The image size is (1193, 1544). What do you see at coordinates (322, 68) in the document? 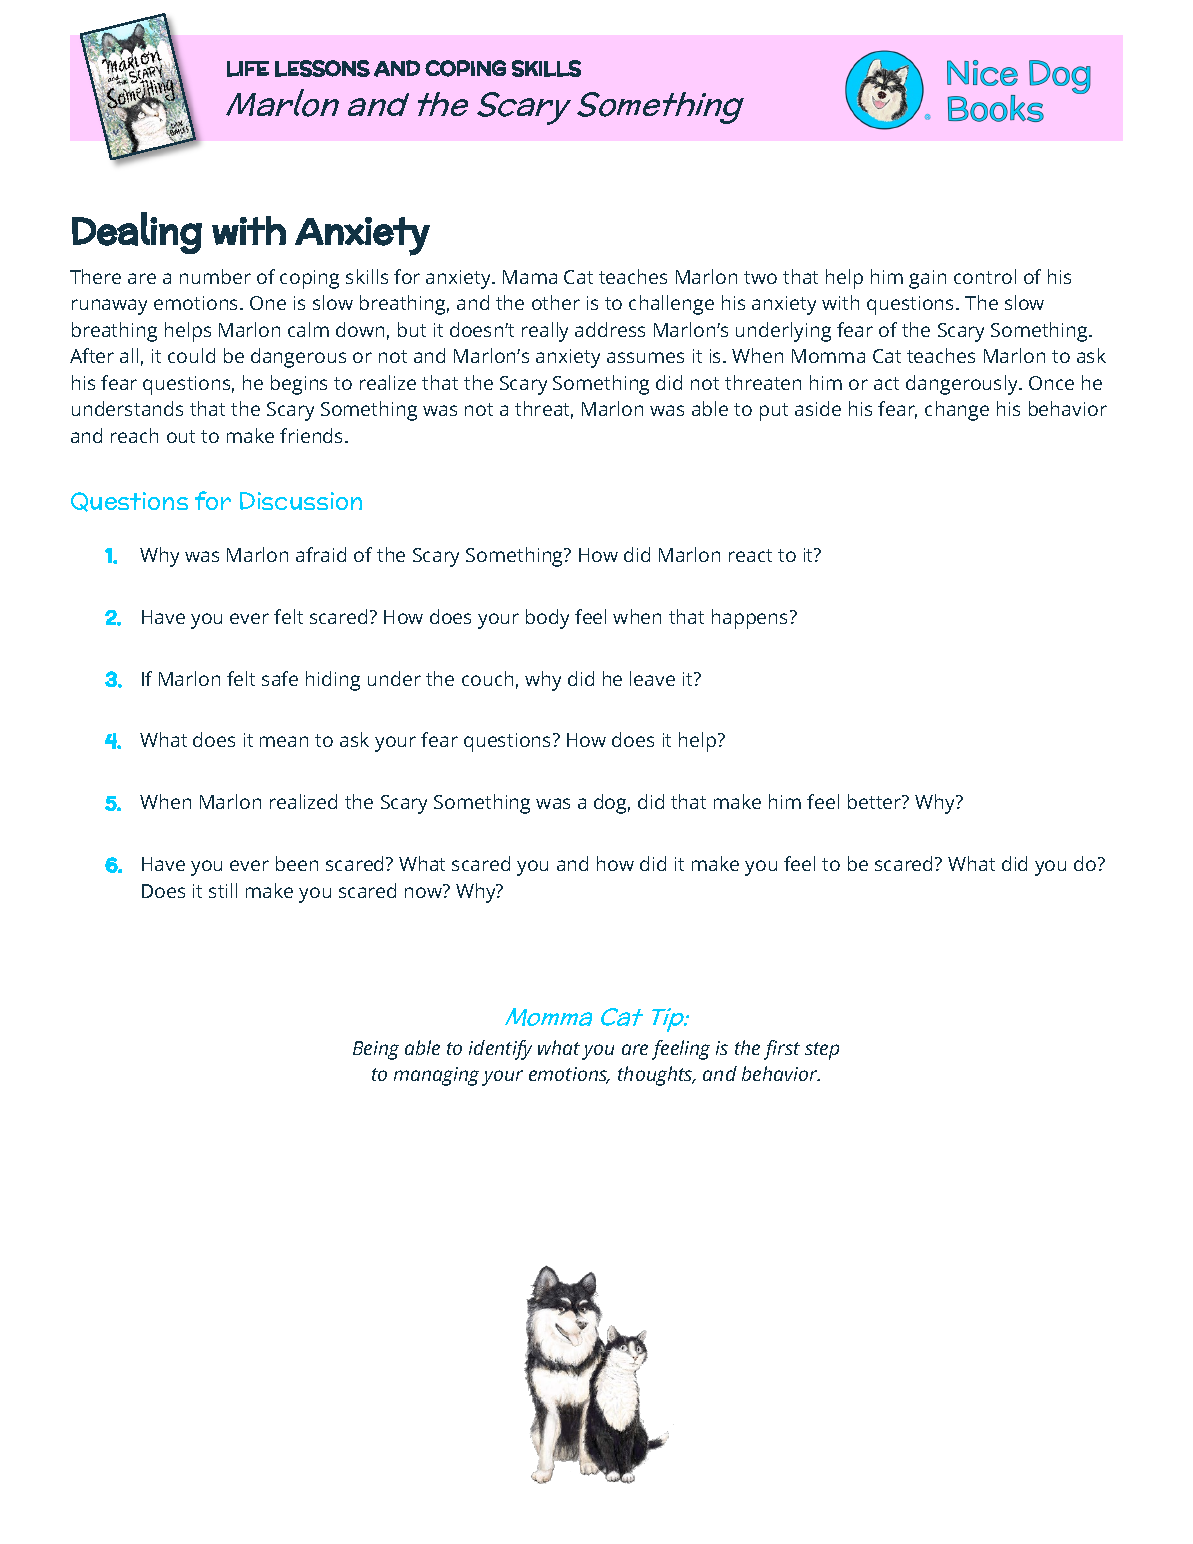
I see `LESSONS` at bounding box center [322, 68].
